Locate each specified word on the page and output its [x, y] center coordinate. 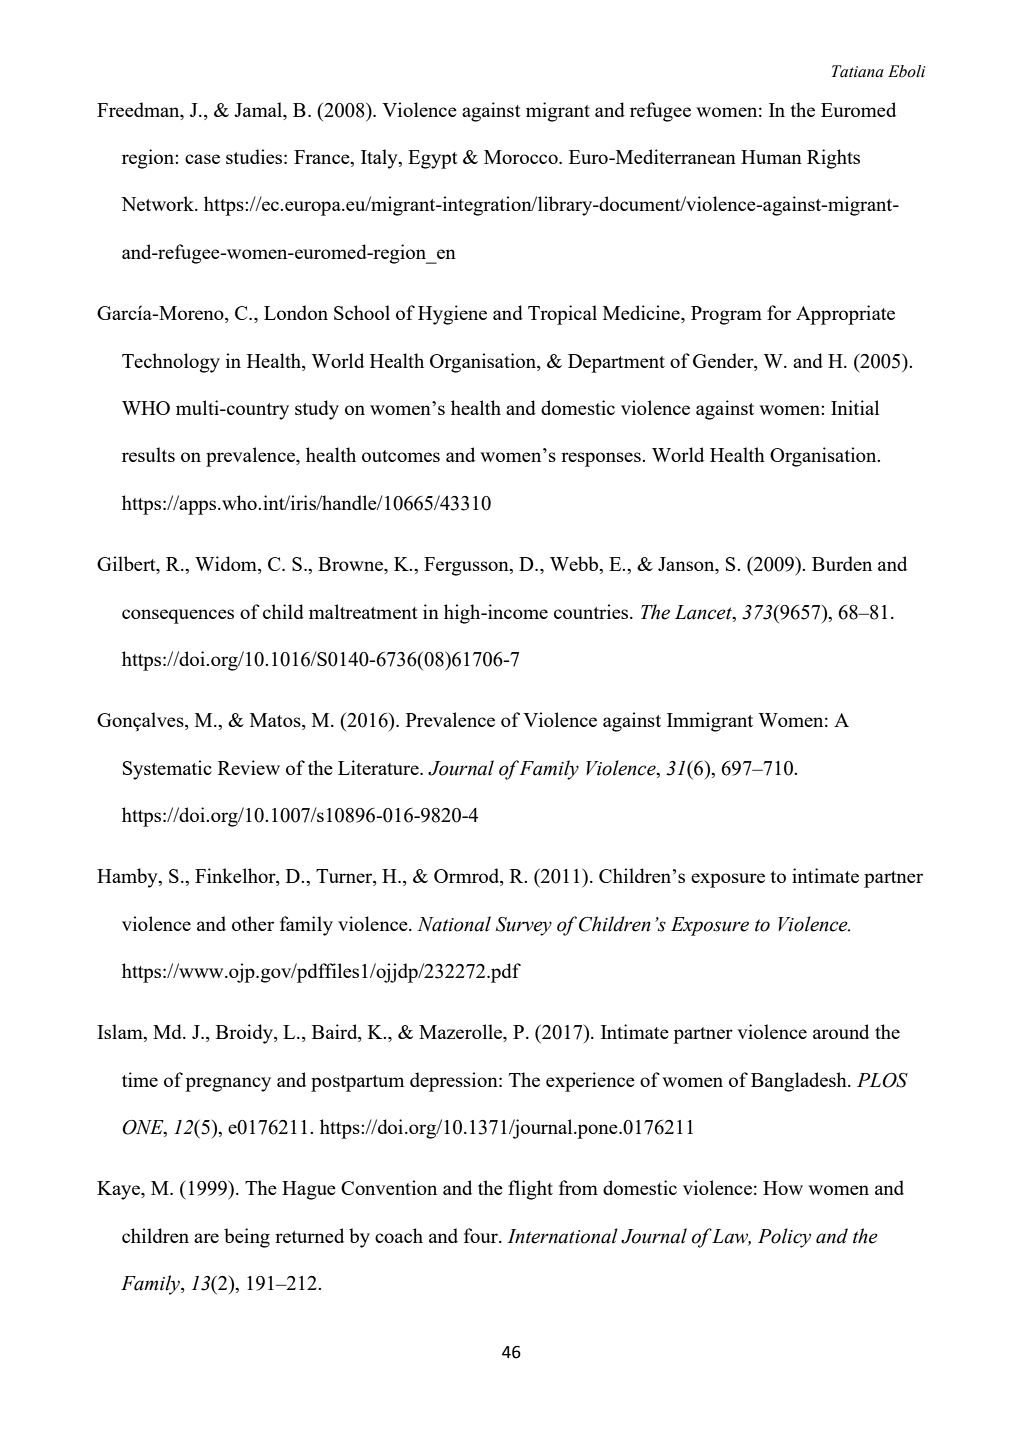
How [783, 1188]
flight [530, 1190]
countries [592, 611]
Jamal [259, 109]
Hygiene [452, 315]
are [206, 1238]
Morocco [522, 157]
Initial [855, 407]
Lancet [704, 612]
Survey [524, 926]
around [841, 1031]
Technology [171, 363]
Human [771, 157]
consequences [178, 616]
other [253, 923]
